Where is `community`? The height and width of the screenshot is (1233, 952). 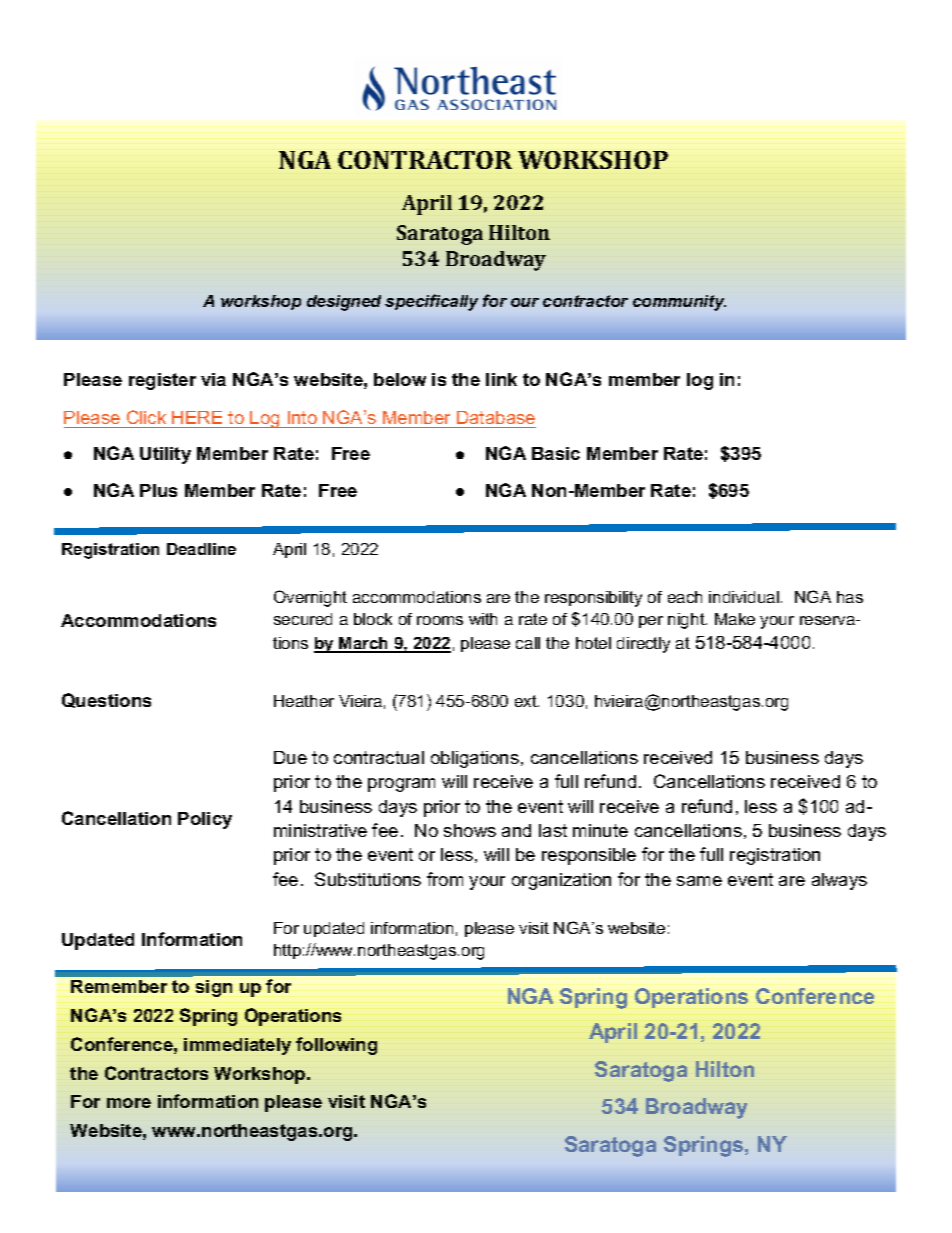
community is located at coordinates (679, 303).
